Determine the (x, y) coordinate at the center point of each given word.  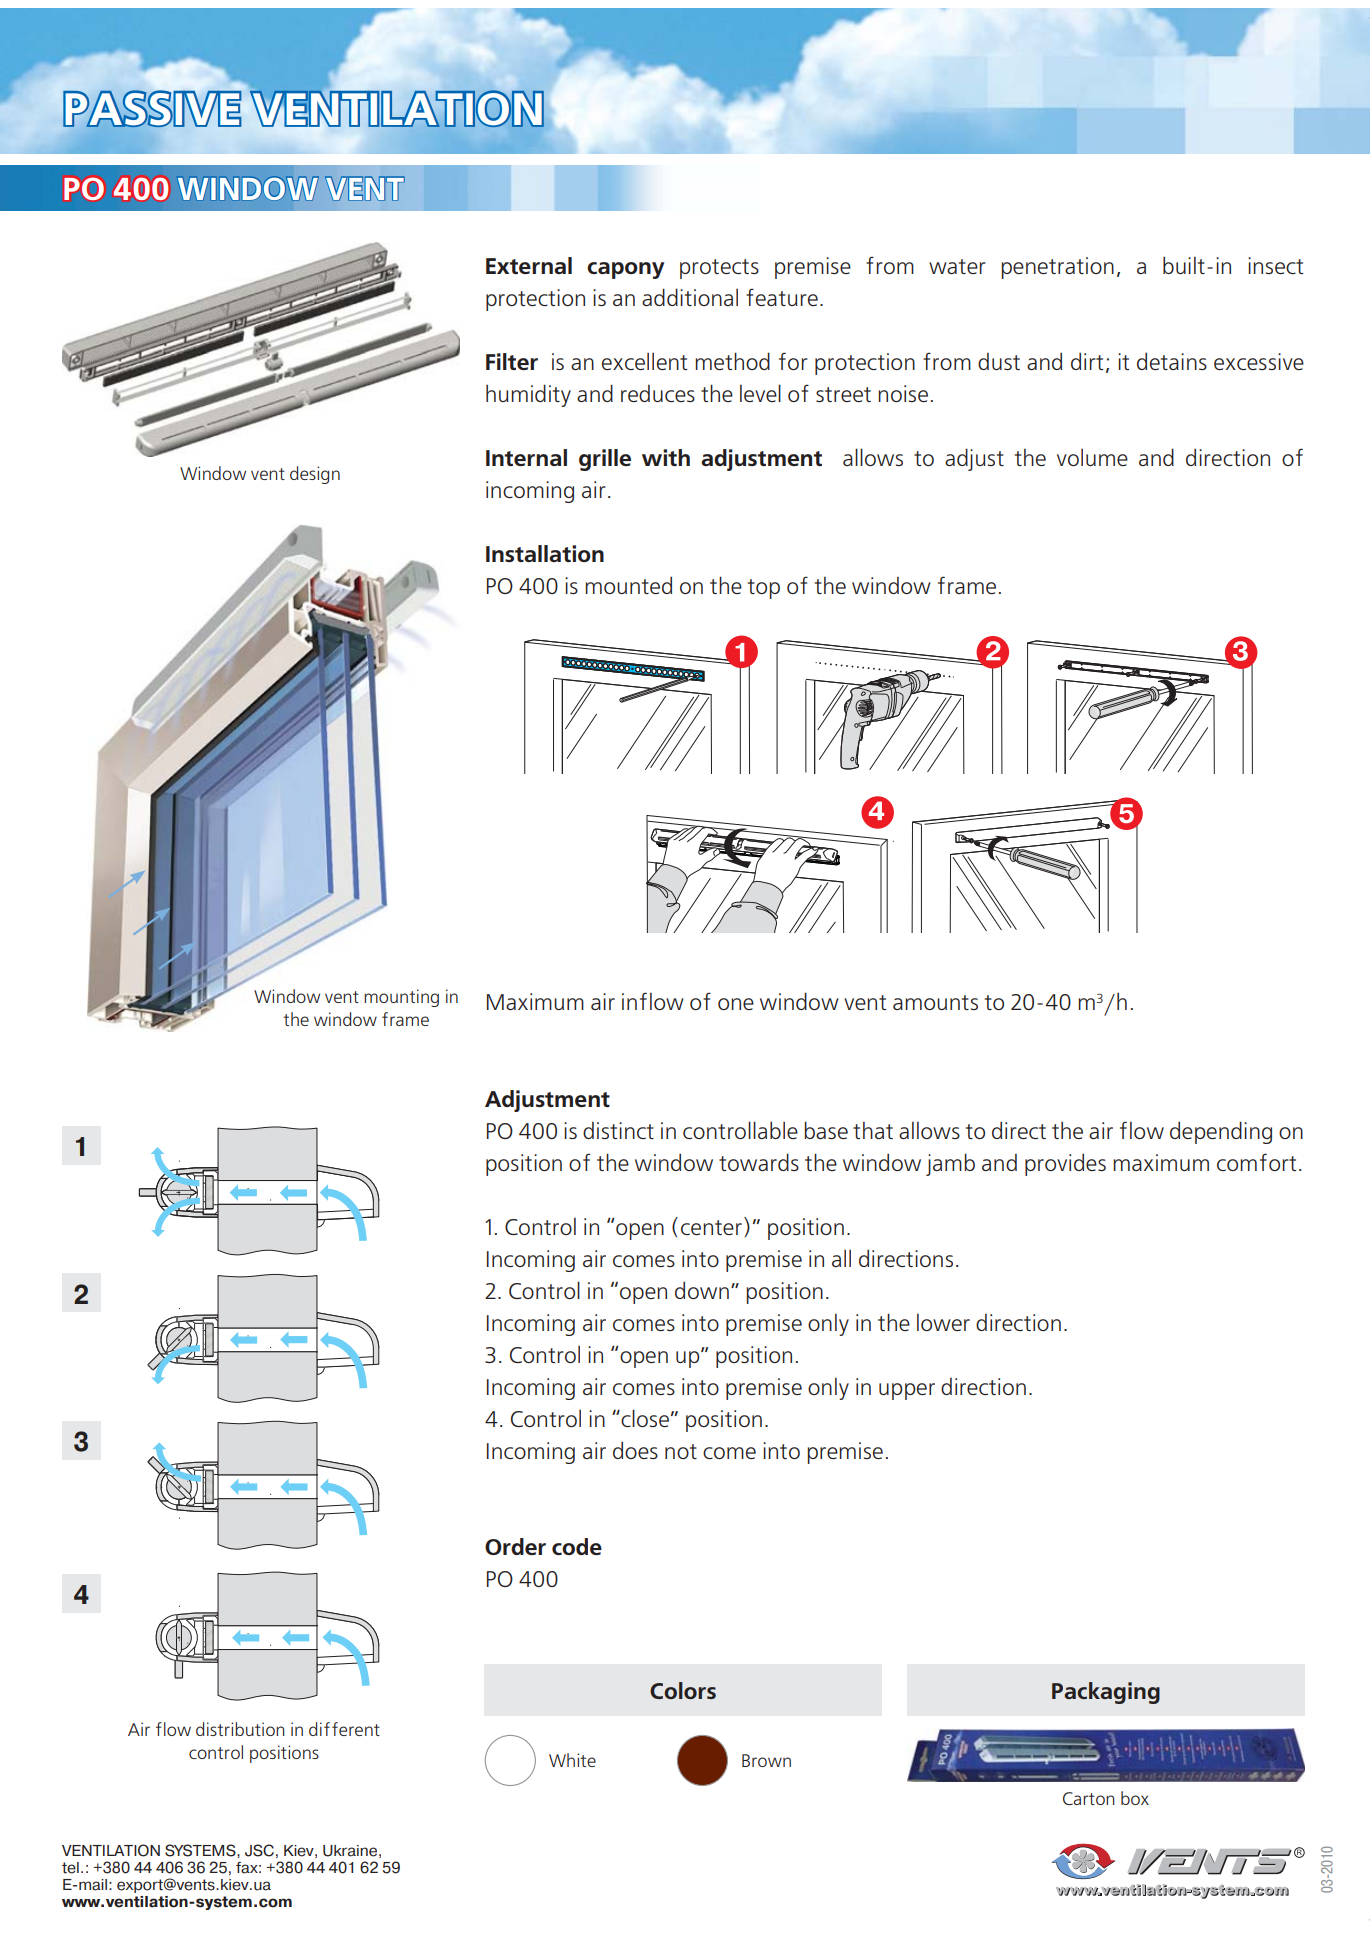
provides (1065, 1165)
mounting (401, 998)
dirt (1087, 361)
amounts (935, 1002)
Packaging (1106, 1693)
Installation (545, 553)
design (315, 475)
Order (515, 1546)
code (577, 1546)
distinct (618, 1130)
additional (690, 297)
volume (1092, 457)
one (736, 1004)
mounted (628, 585)
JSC (259, 1850)
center (711, 1227)
